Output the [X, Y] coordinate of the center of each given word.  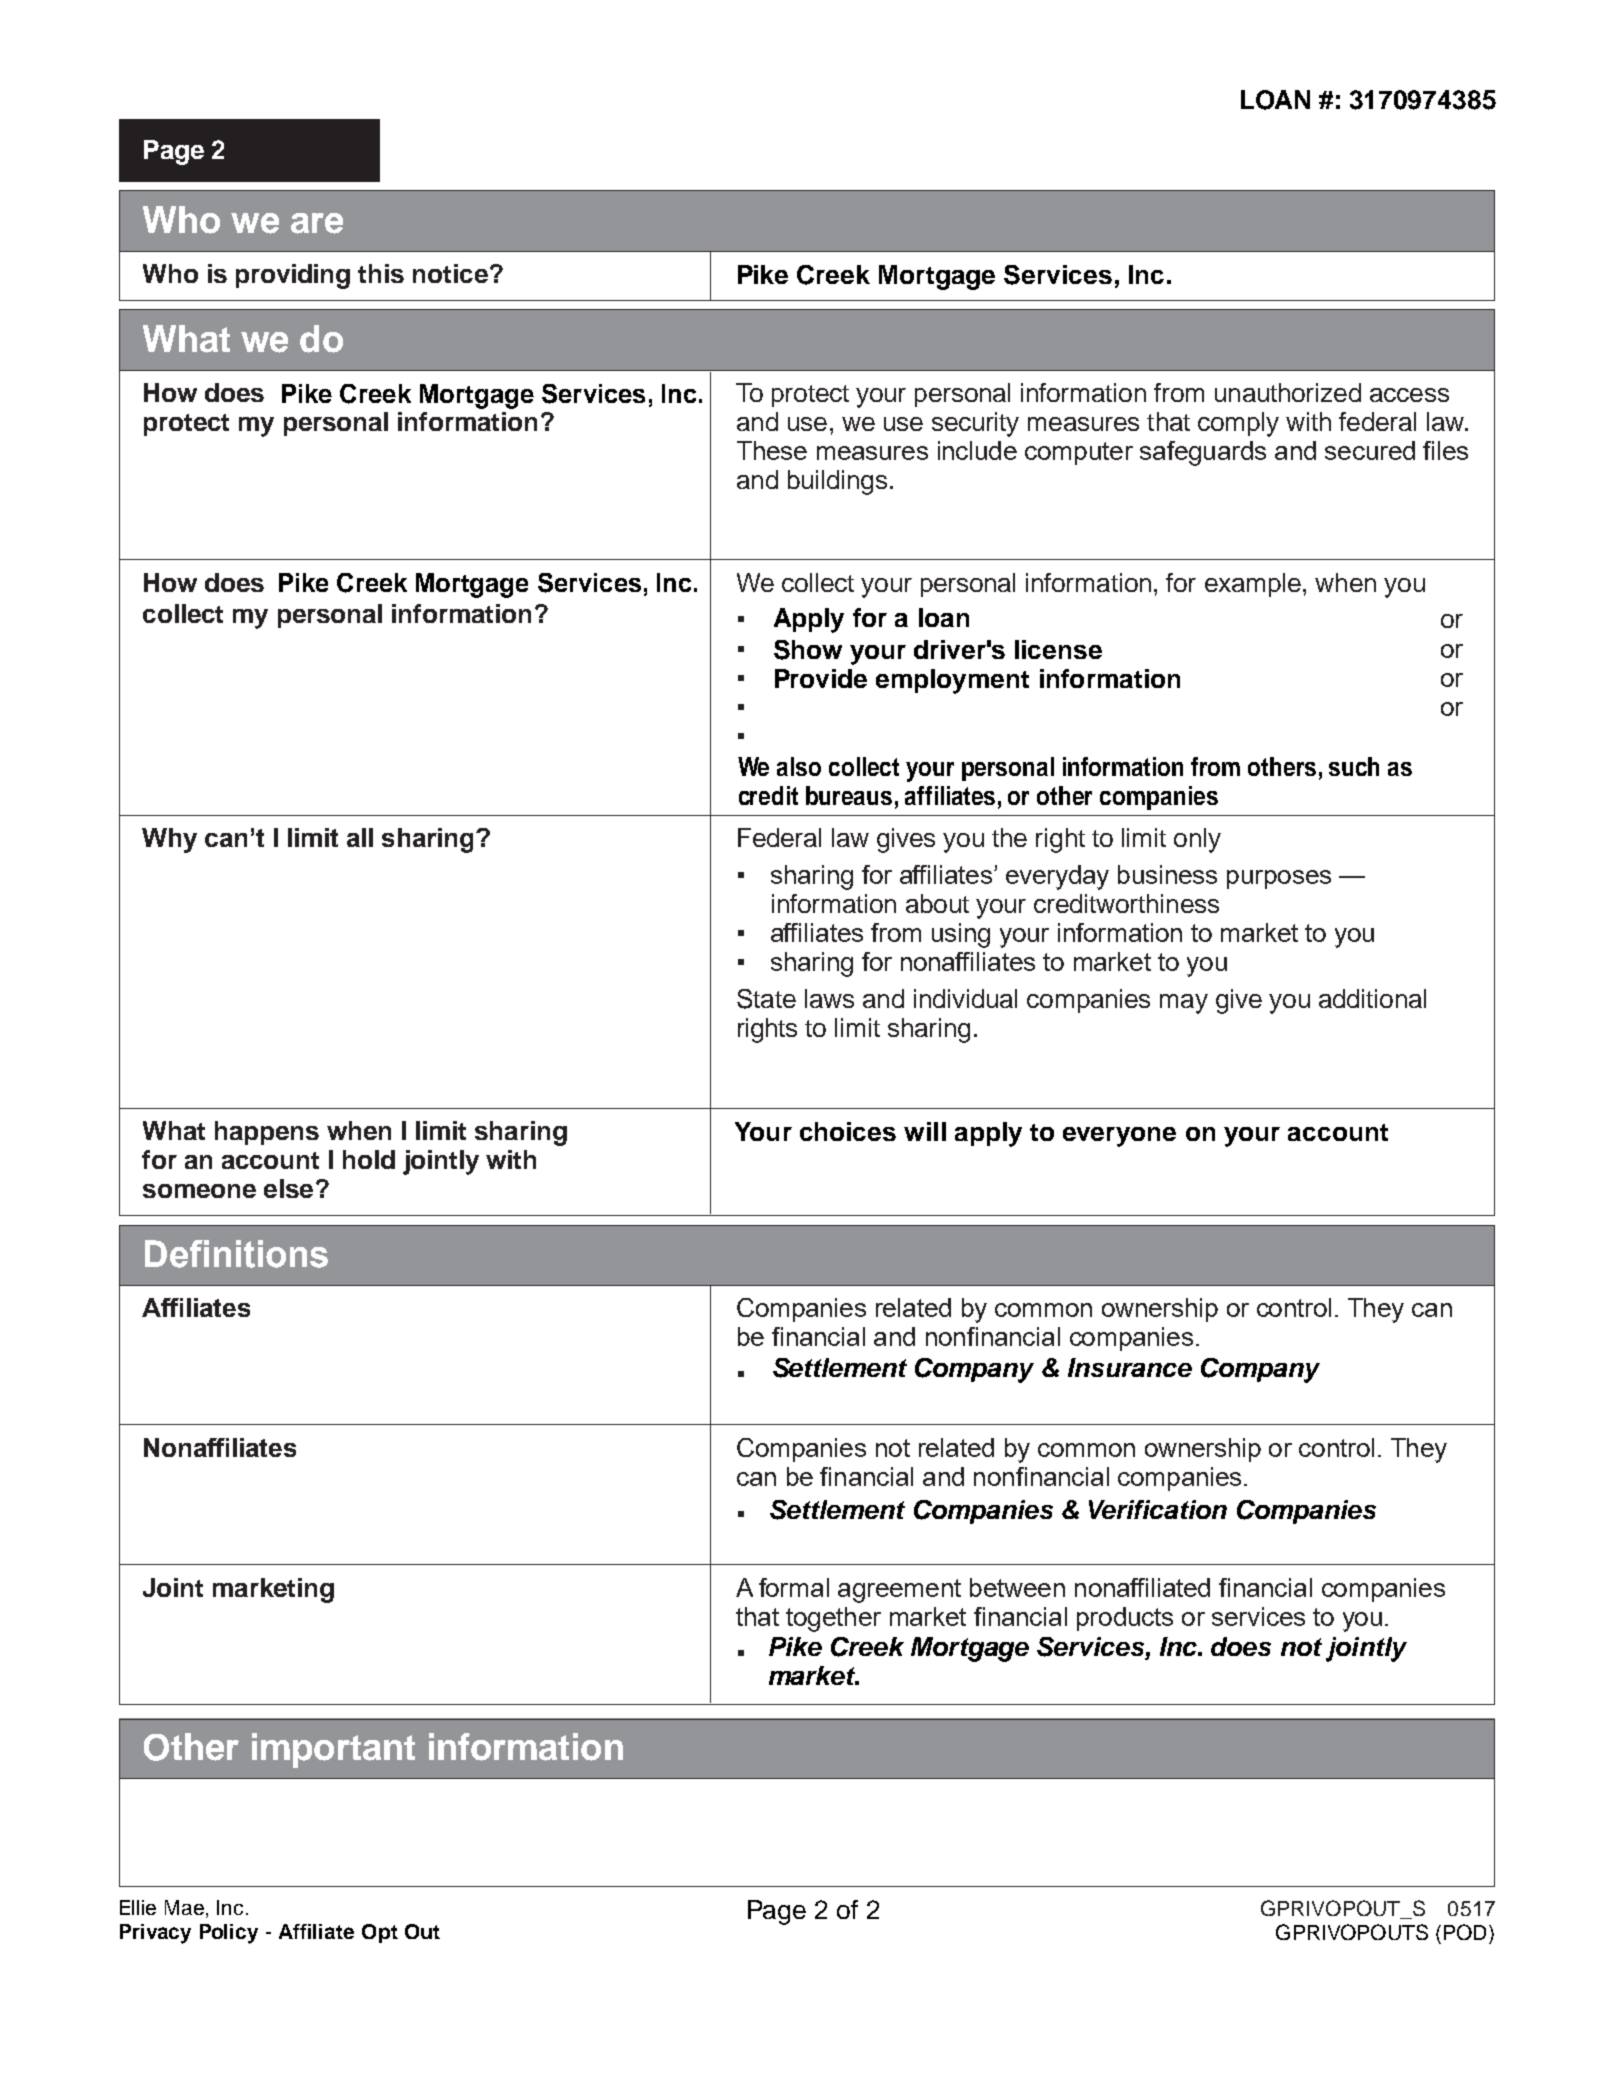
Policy [229, 1934]
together [833, 1619]
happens [267, 1133]
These [772, 450]
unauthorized [1288, 392]
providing [293, 276]
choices [848, 1131]
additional [1372, 998]
